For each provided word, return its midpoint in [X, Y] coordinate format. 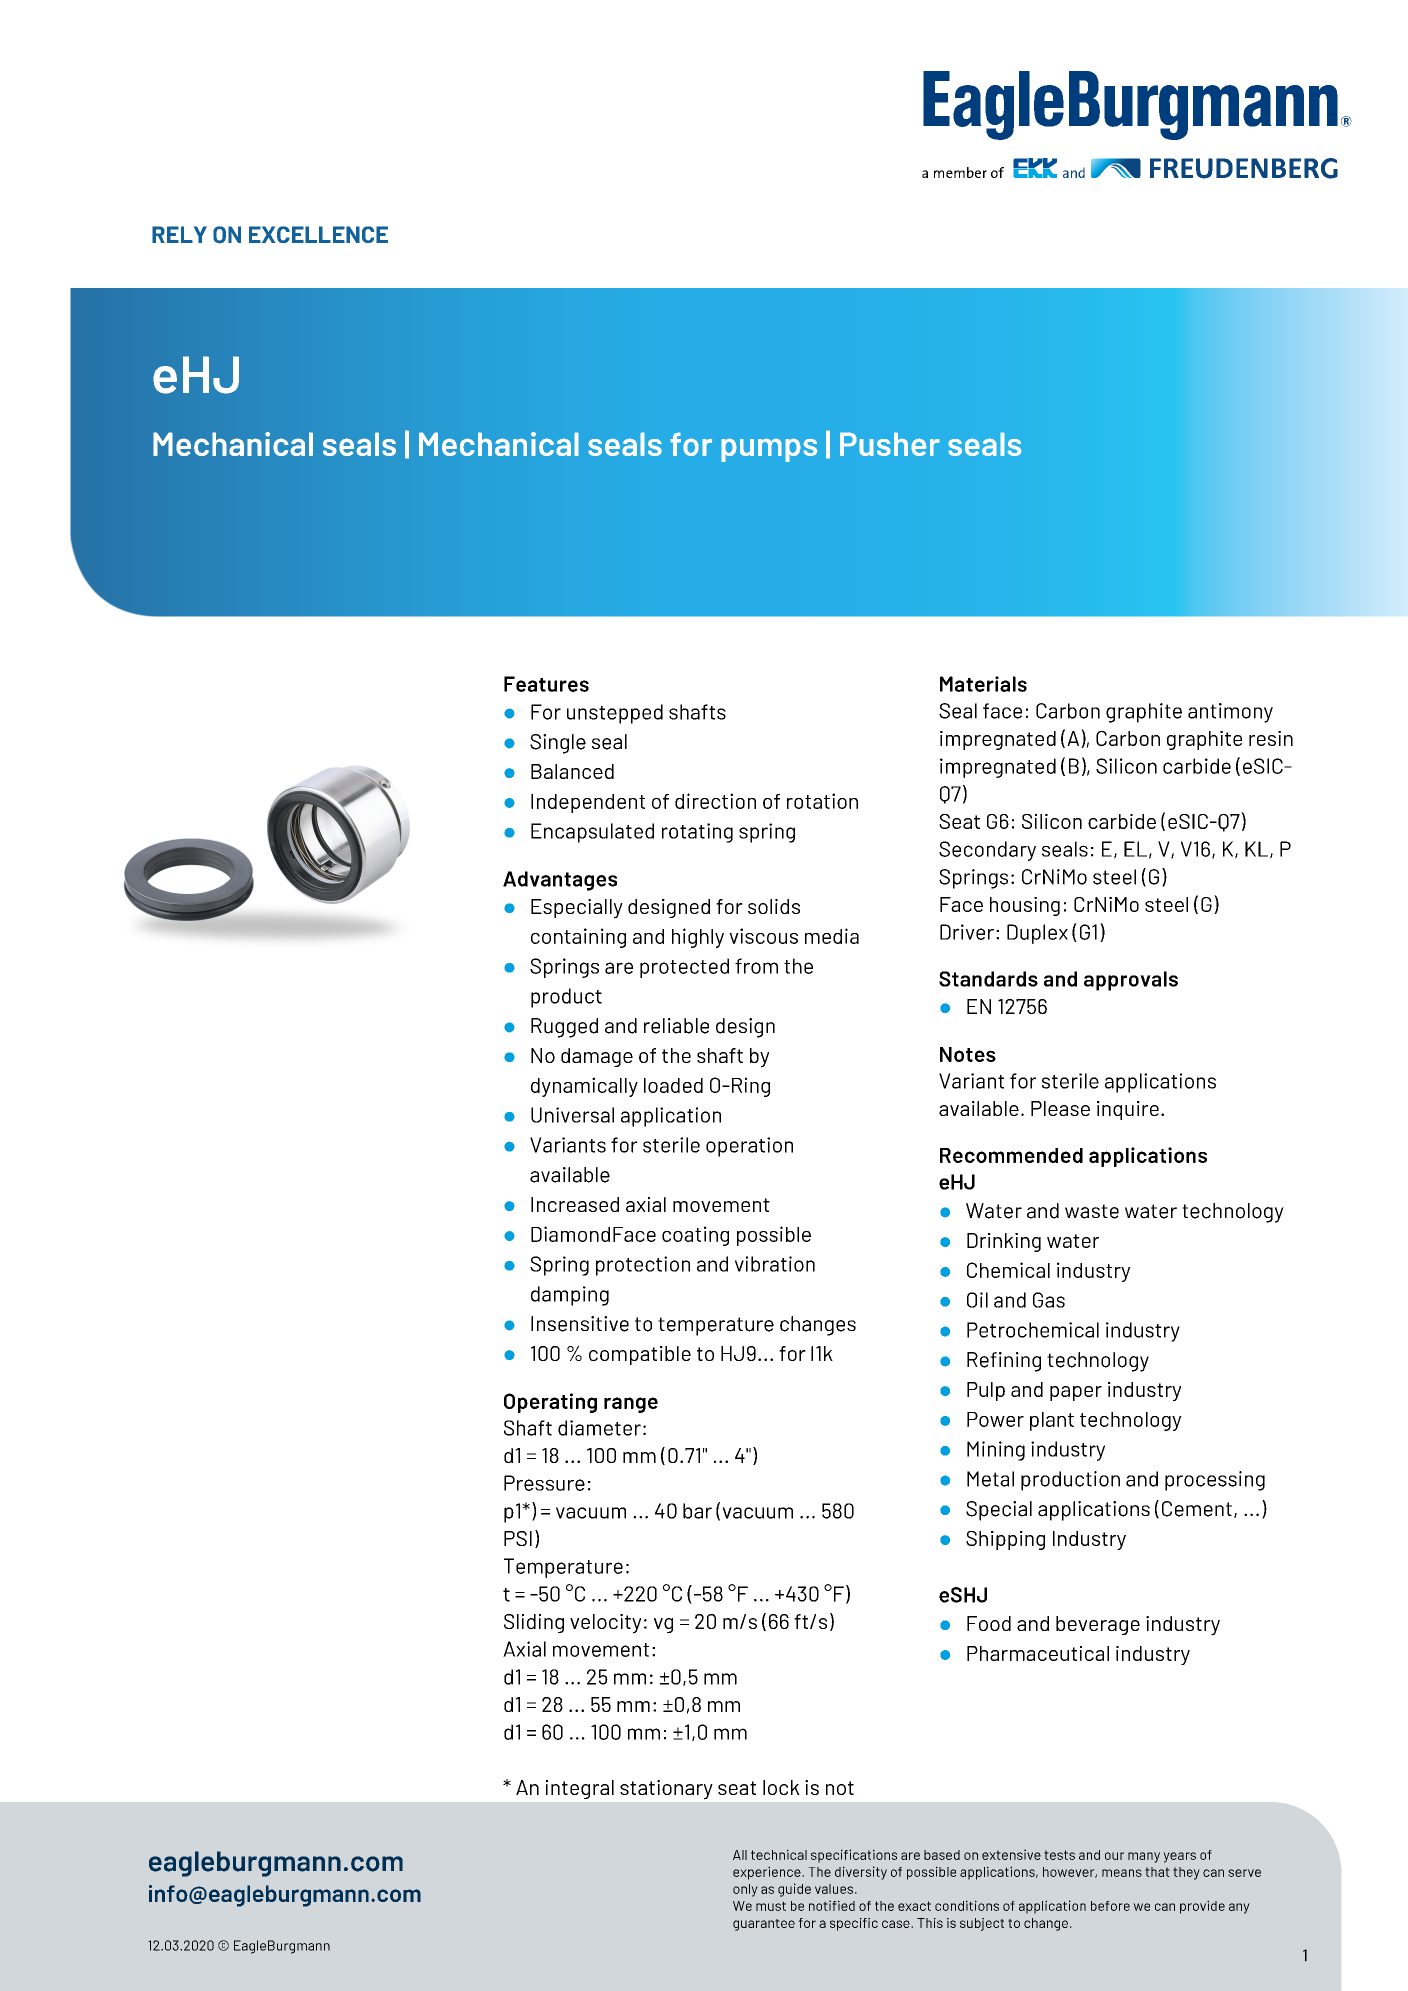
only [745, 1890]
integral [580, 1789]
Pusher [890, 444]
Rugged [564, 1028]
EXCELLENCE [318, 234]
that [1157, 1872]
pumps [769, 450]
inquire [1128, 1110]
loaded [673, 1085]
